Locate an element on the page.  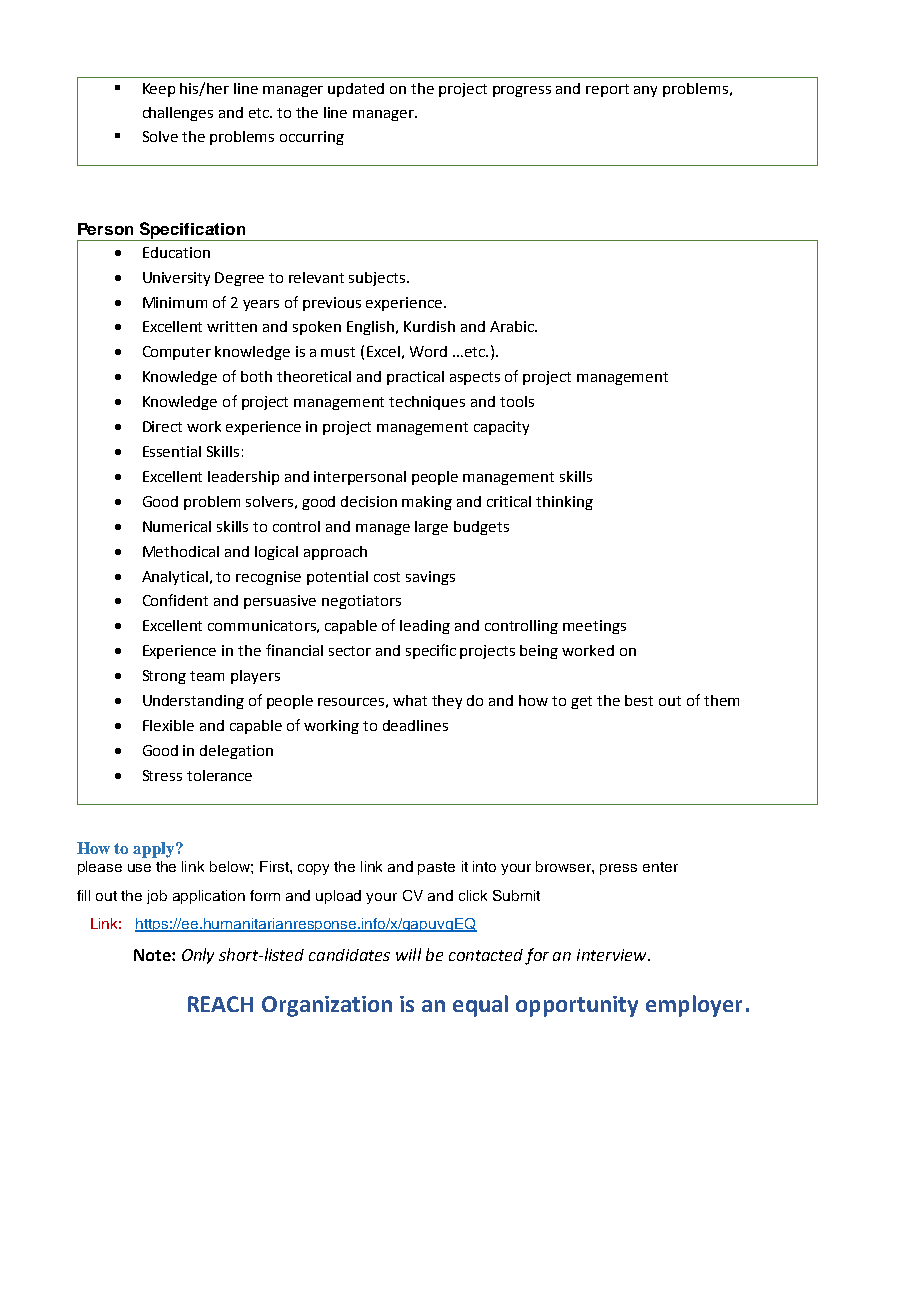
best is located at coordinates (639, 700).
